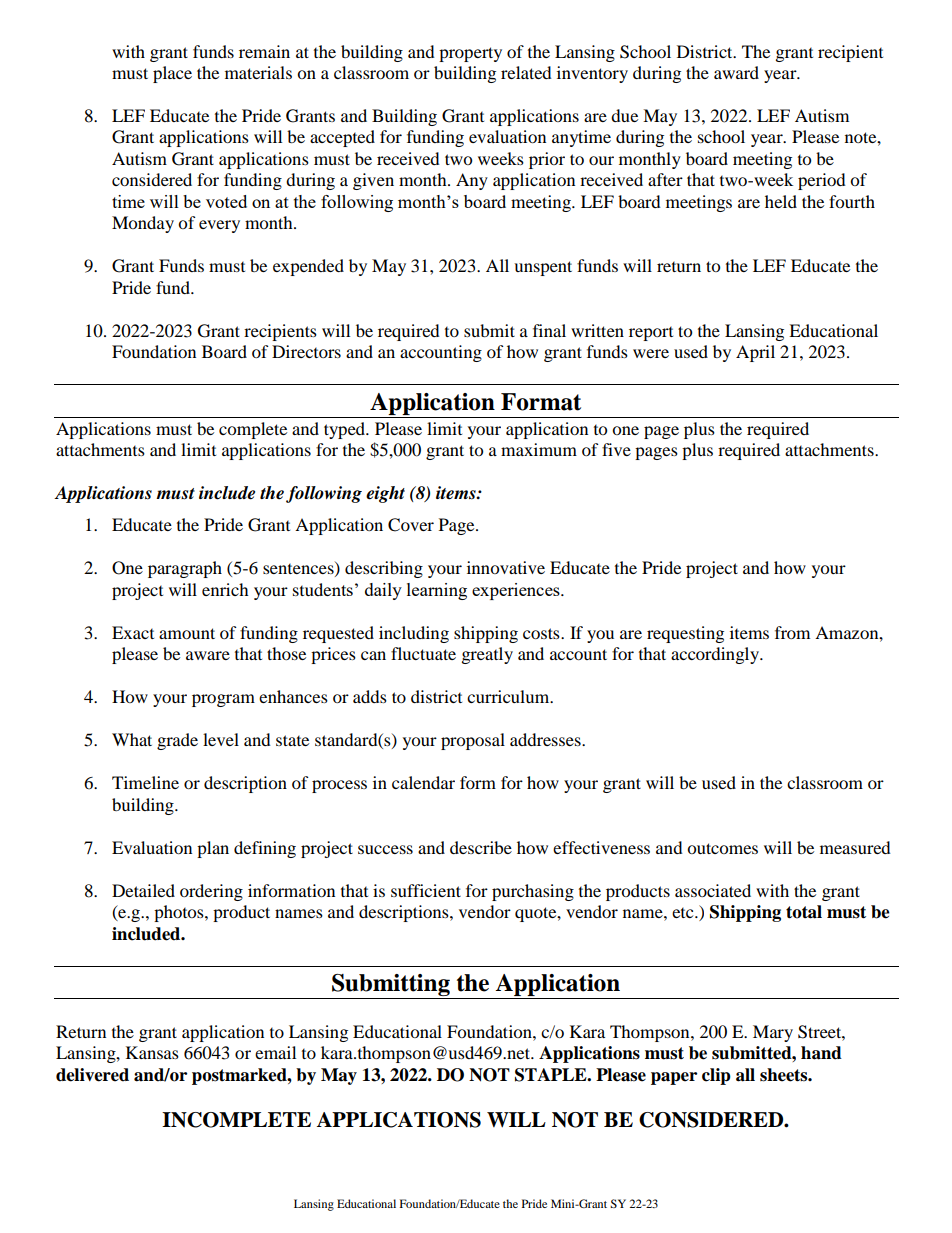 This screenshot has height=1233, width=952. What do you see at coordinates (306, 351) in the screenshot?
I see `Directors` at bounding box center [306, 351].
